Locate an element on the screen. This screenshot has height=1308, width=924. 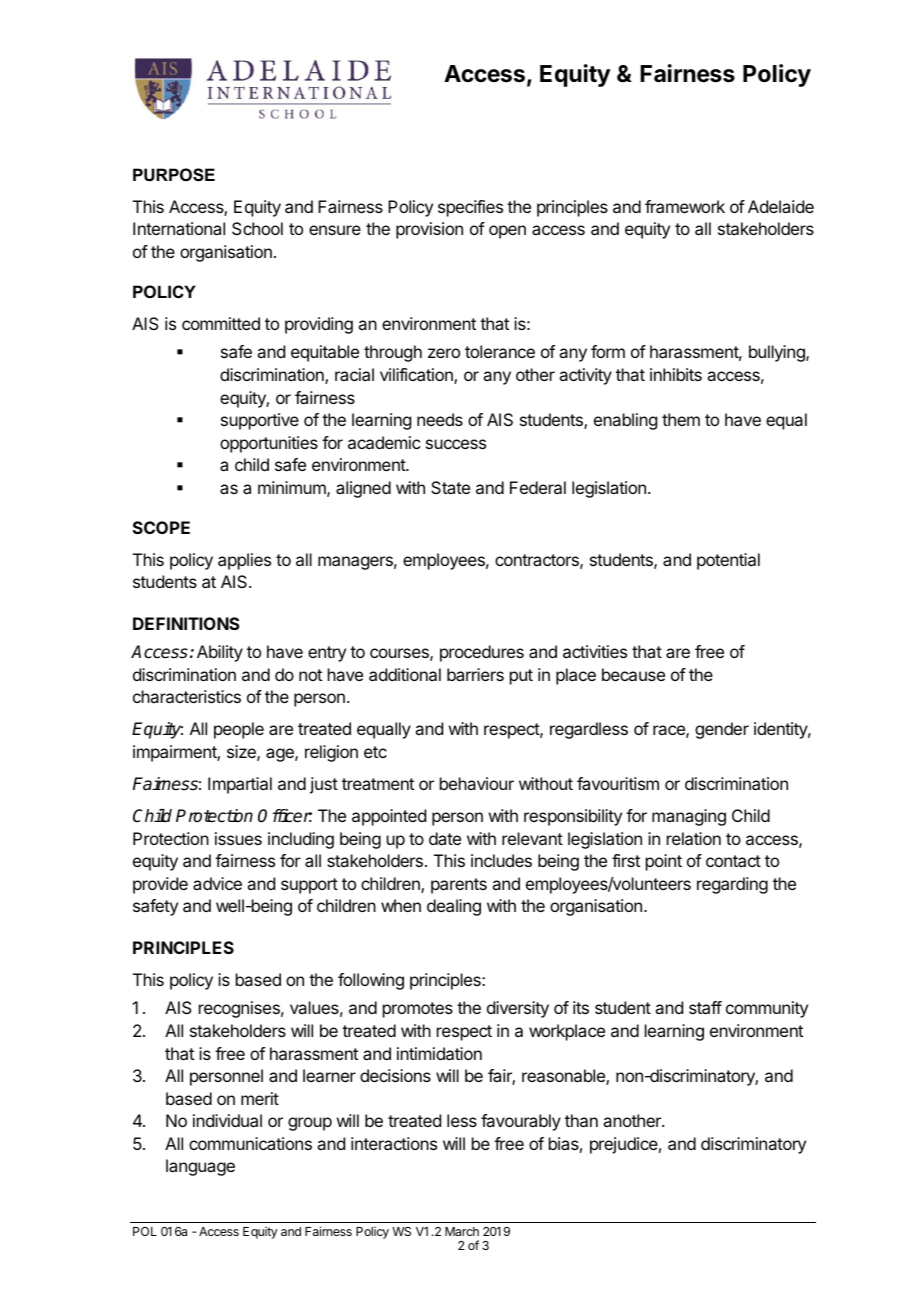
diversity is located at coordinates (518, 1009).
